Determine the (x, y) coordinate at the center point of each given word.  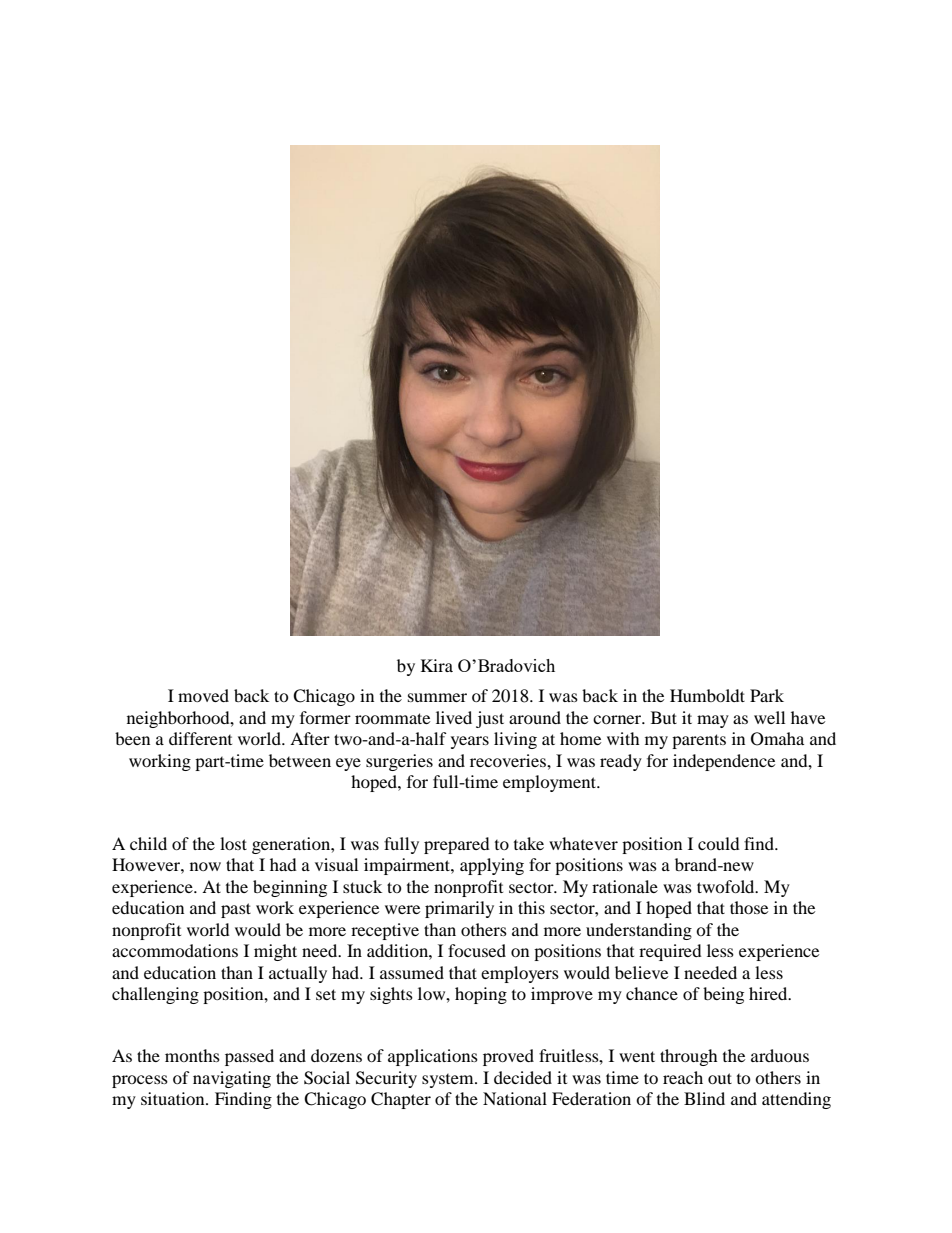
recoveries (509, 760)
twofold (727, 886)
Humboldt (707, 695)
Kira (437, 665)
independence (724, 762)
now (205, 866)
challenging (155, 995)
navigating (232, 1079)
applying (492, 866)
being (723, 995)
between (300, 760)
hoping (481, 995)
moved (203, 695)
